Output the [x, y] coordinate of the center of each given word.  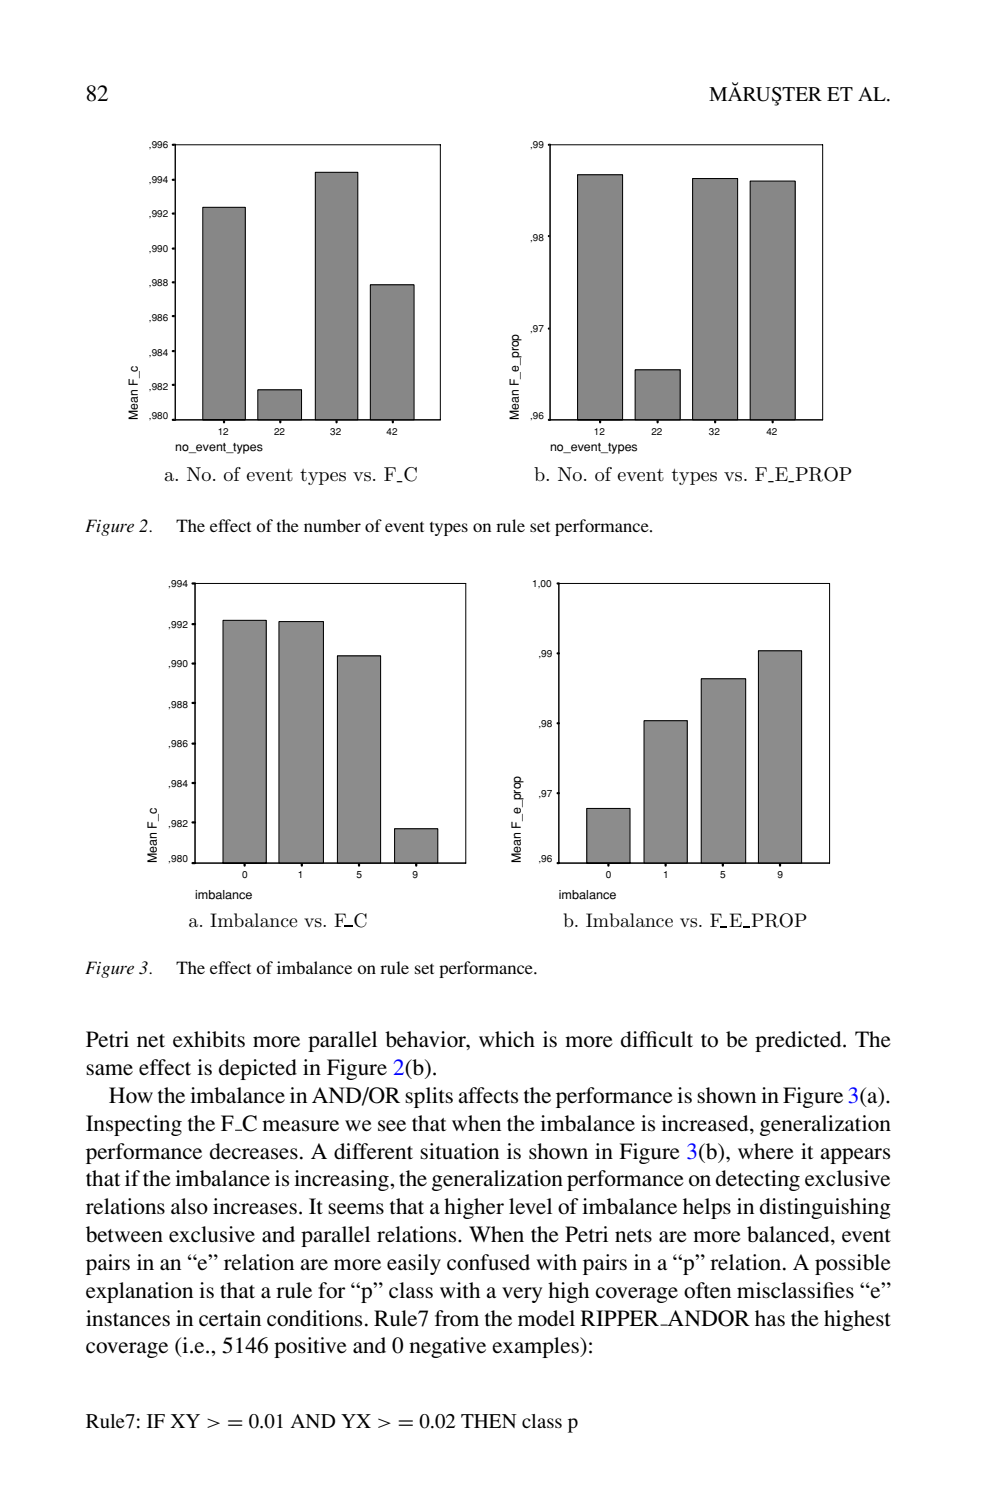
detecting [758, 1180]
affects [488, 1095]
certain [230, 1318]
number [332, 525]
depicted [258, 1069]
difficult [657, 1039]
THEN [489, 1421]
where [766, 1151]
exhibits [209, 1039]
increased [706, 1123]
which [507, 1039]
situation [459, 1151]
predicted [799, 1041]
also [189, 1206]
